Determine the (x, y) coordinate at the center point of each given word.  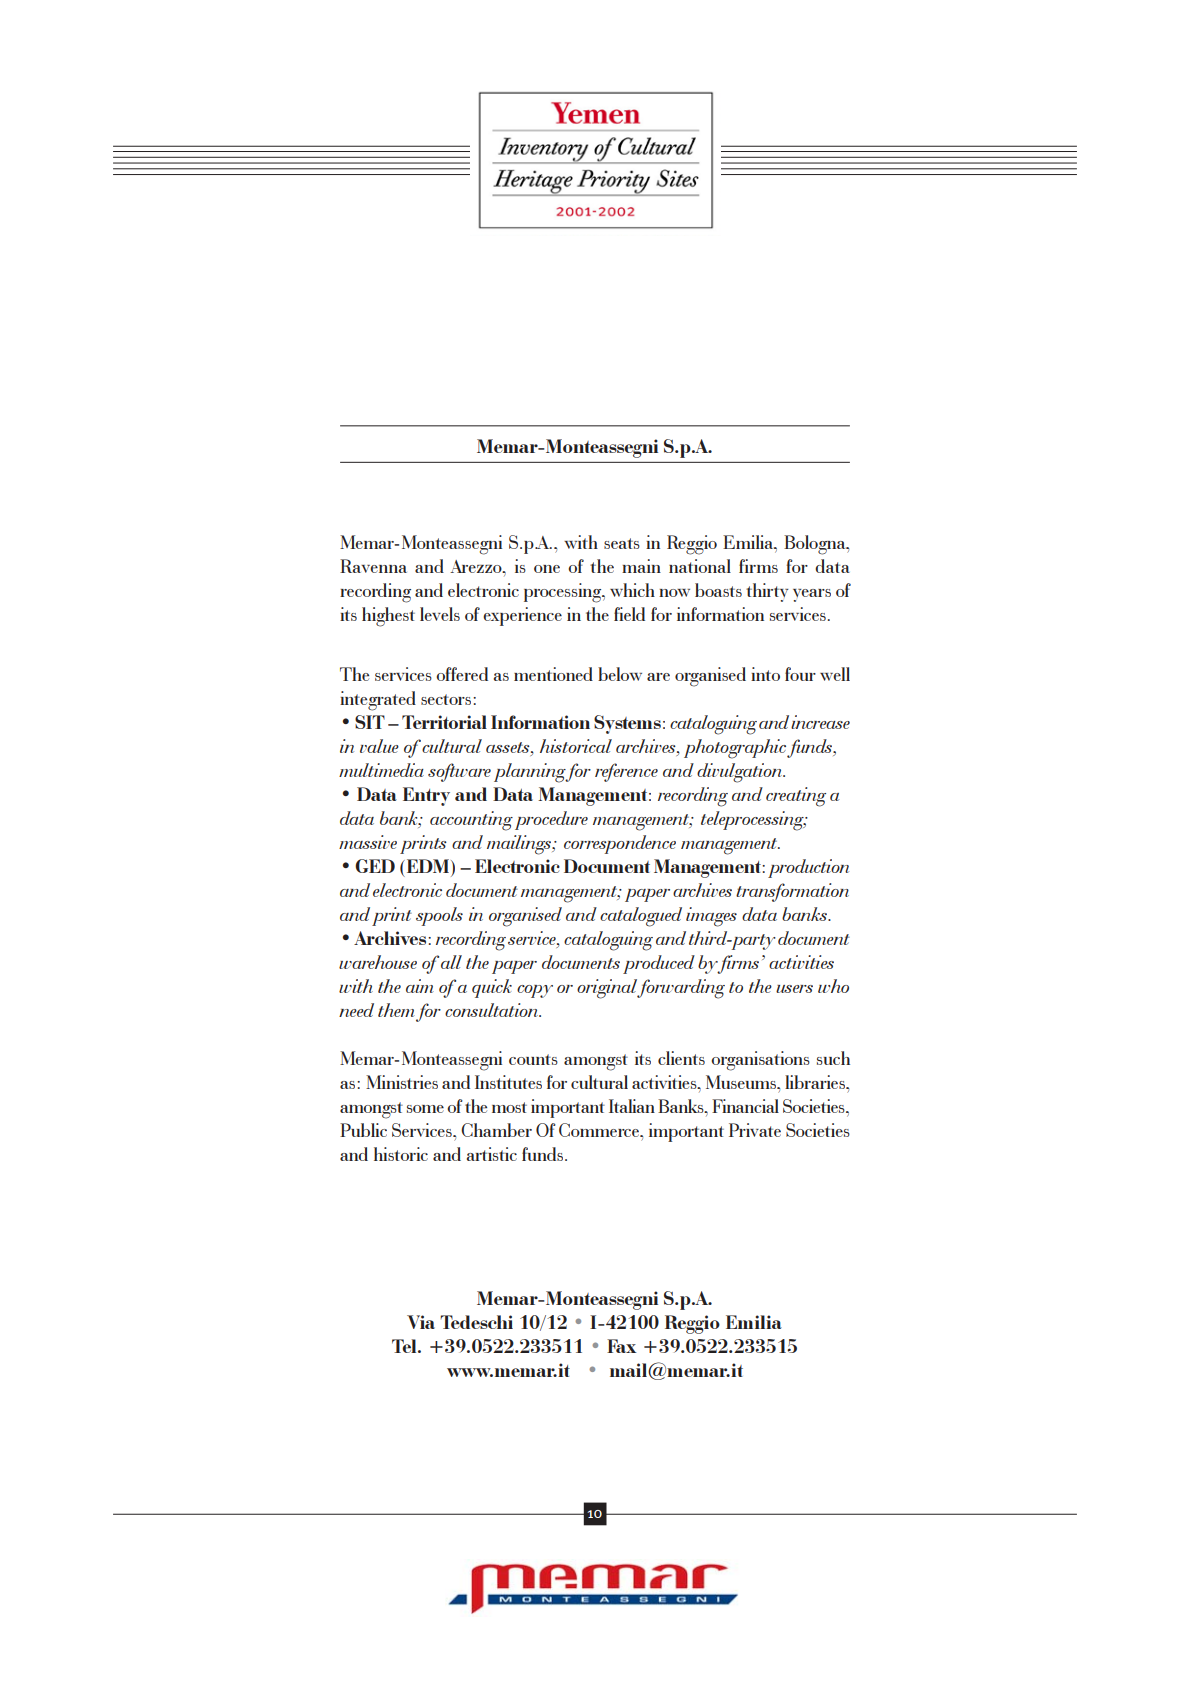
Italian (632, 1106)
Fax (622, 1346)
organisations (760, 1061)
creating (796, 797)
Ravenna (373, 566)
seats (622, 543)
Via (421, 1322)
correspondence (620, 844)
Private (755, 1130)
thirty (767, 592)
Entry (426, 796)
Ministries (402, 1082)
